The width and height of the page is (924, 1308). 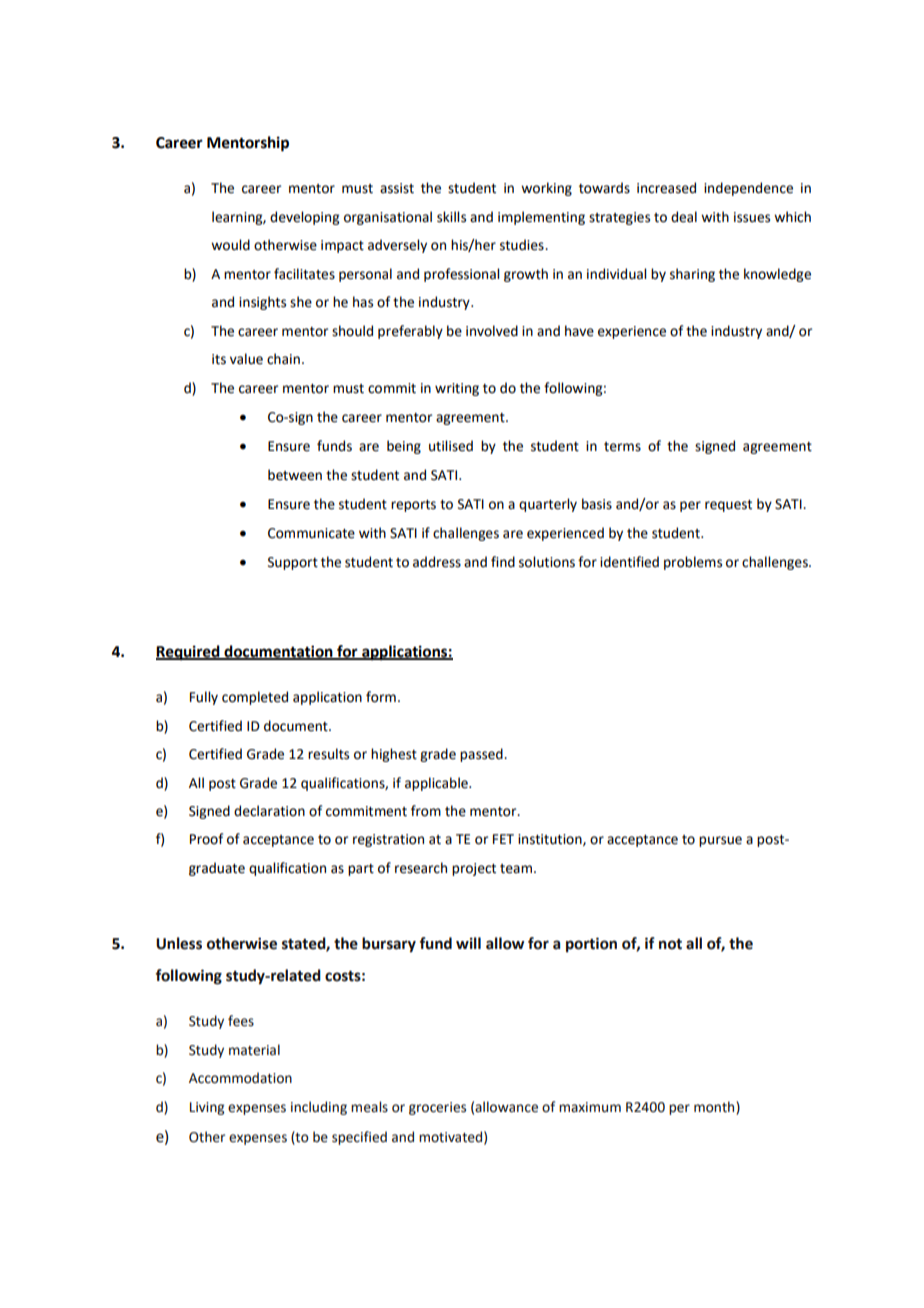 I want to click on FET, so click(x=503, y=839).
